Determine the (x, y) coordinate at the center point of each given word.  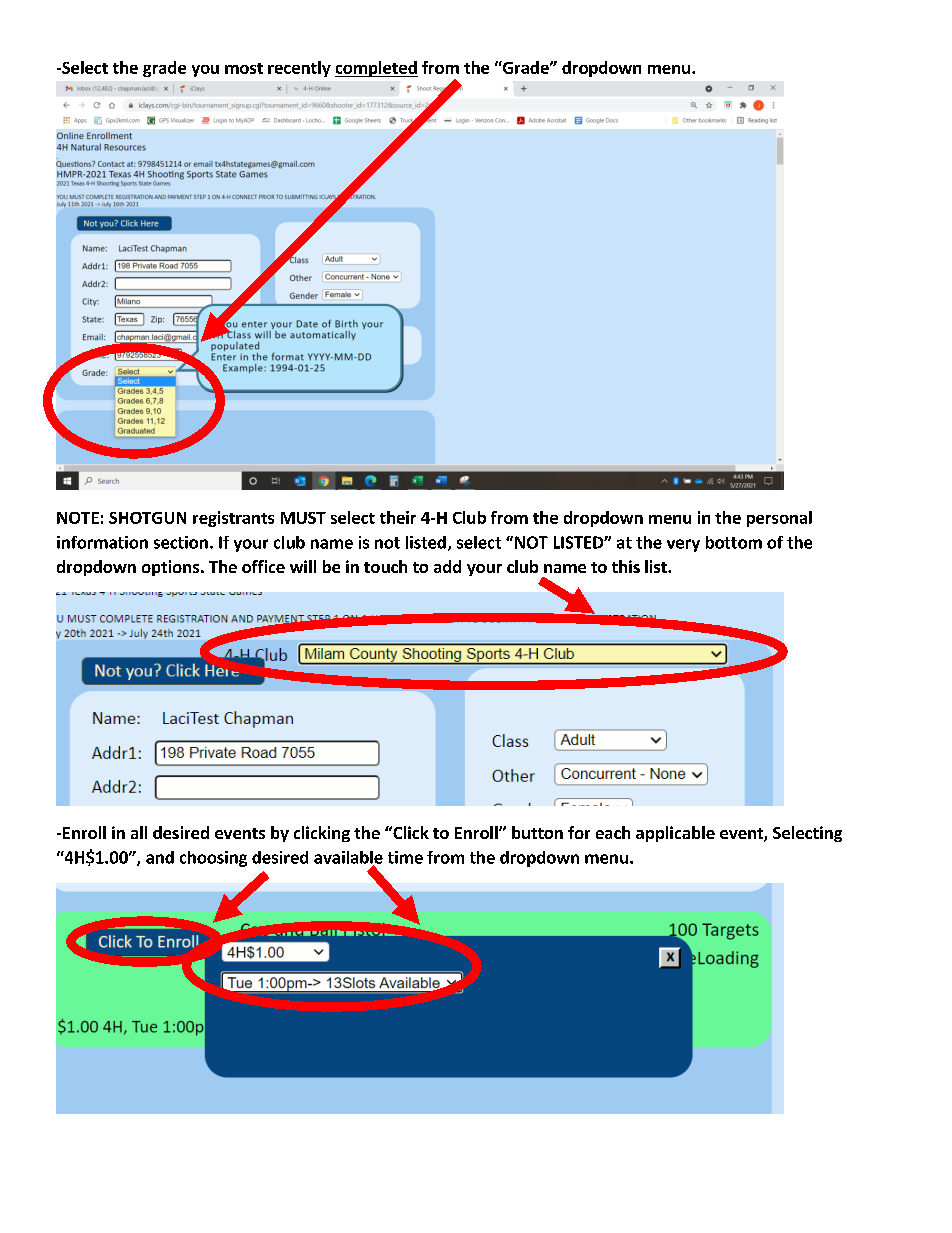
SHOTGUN (147, 518)
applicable (675, 834)
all (139, 832)
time (405, 857)
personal (779, 519)
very (683, 545)
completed (376, 69)
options (172, 568)
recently (299, 69)
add (447, 566)
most (244, 68)
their (398, 517)
